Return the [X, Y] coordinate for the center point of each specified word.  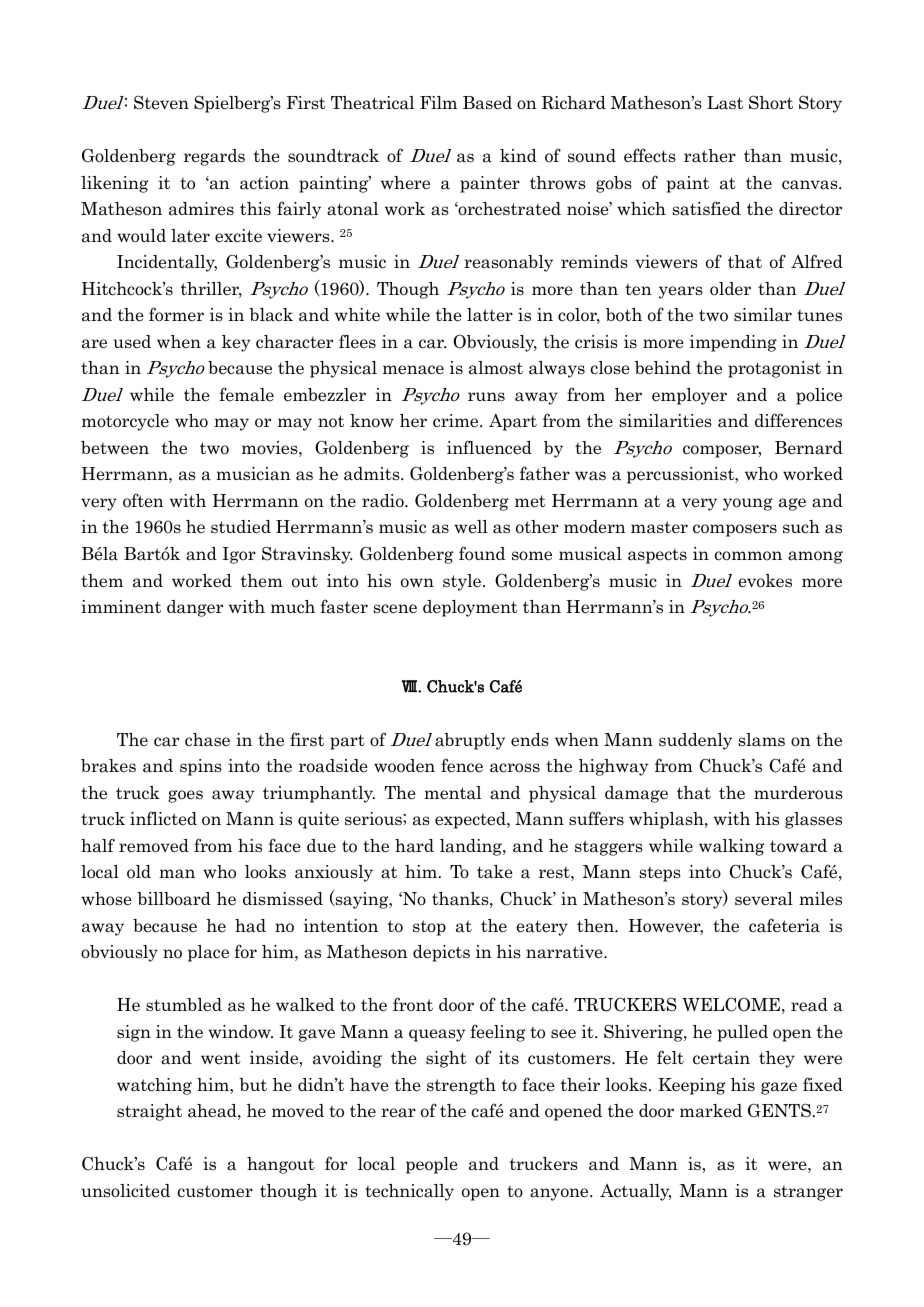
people [432, 1165]
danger [195, 608]
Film [438, 102]
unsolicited [125, 1191]
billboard [174, 899]
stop [429, 928]
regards [214, 157]
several [764, 899]
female [246, 394]
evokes [765, 581]
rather [710, 156]
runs [486, 397]
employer [689, 396]
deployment [470, 608]
